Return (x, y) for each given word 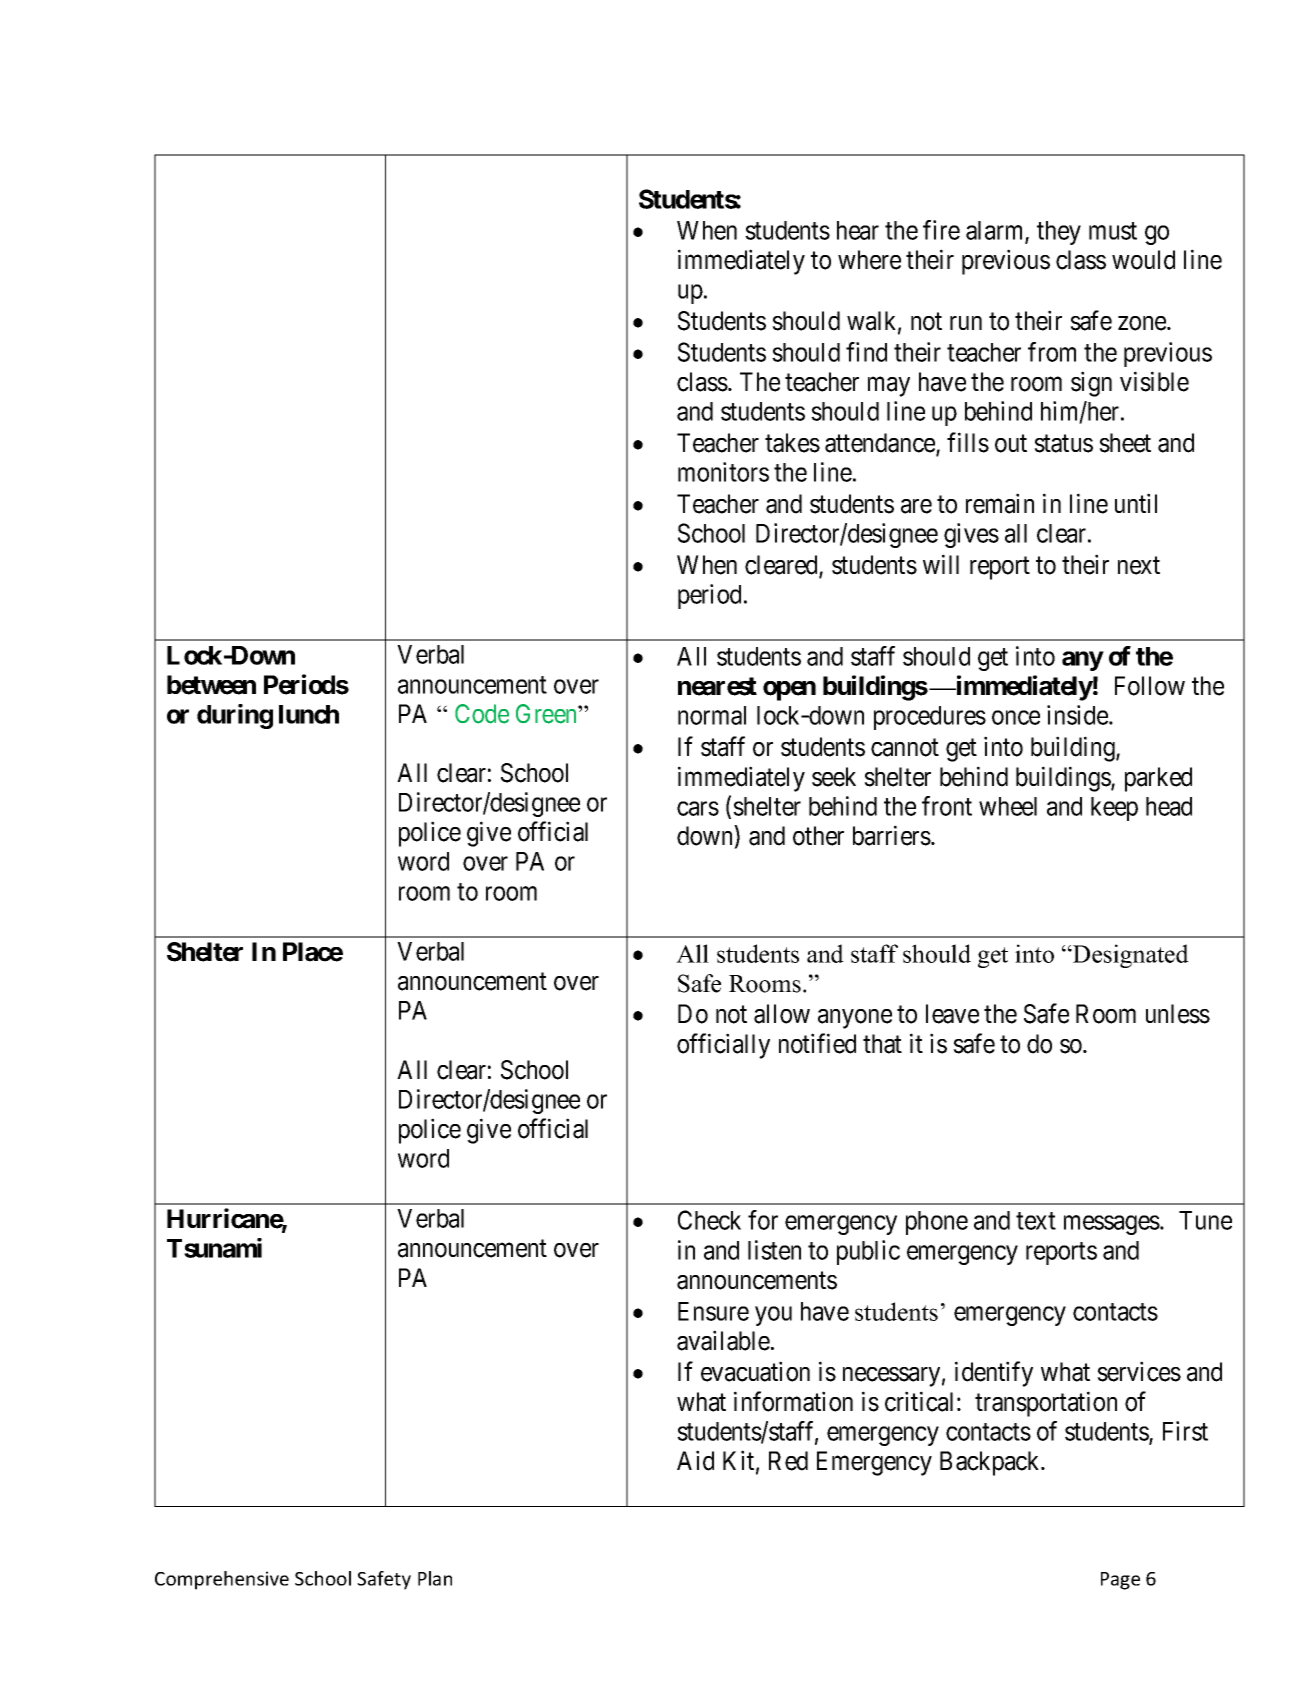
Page (1120, 1581)
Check (709, 1220)
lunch (309, 714)
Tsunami (214, 1248)
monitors (723, 472)
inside (1078, 715)
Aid (695, 1460)
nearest (717, 686)
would (1143, 260)
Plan (435, 1578)
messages (1112, 1225)
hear (858, 230)
